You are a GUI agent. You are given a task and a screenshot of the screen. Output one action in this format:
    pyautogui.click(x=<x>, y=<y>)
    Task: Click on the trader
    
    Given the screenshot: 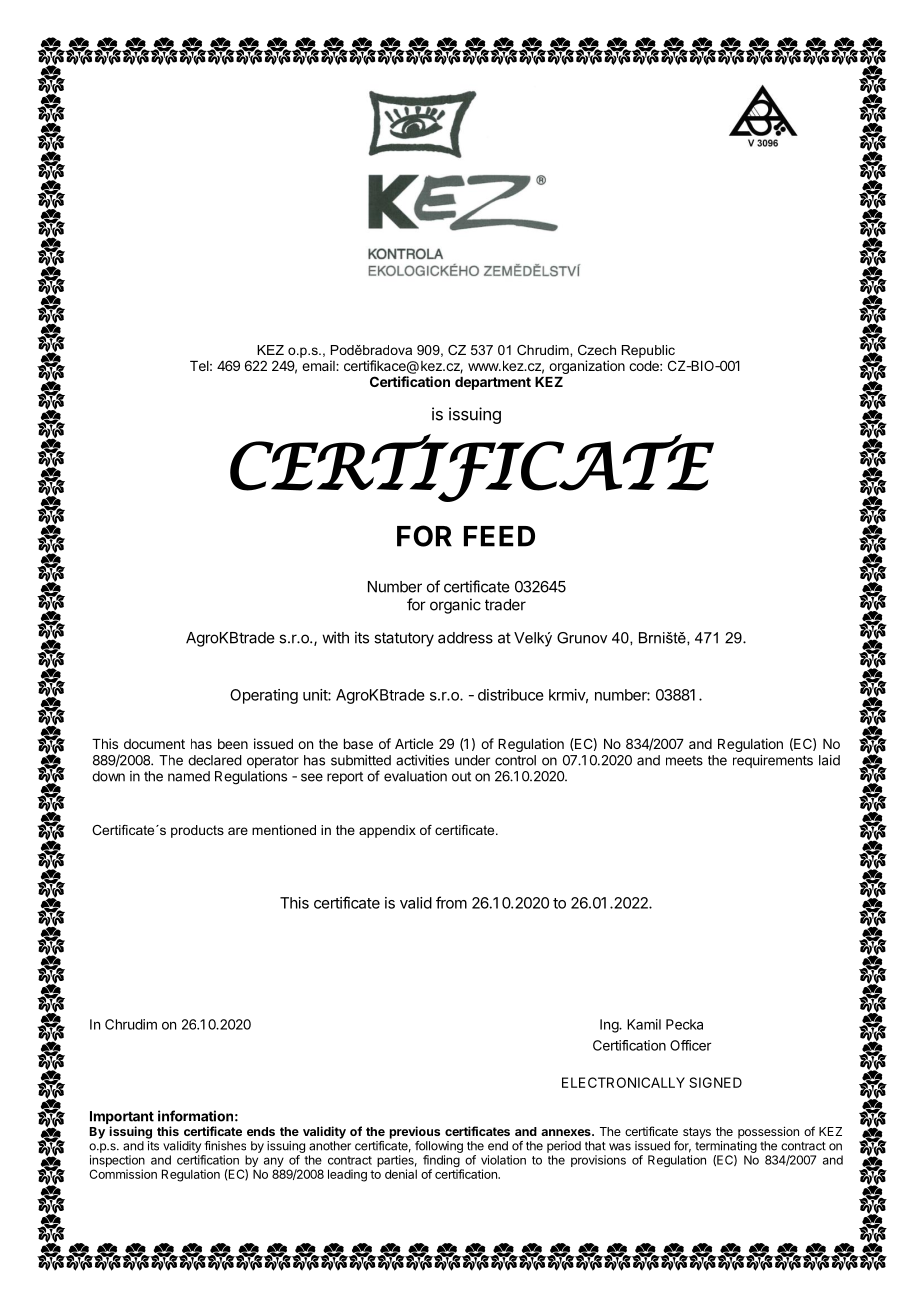 What is the action you would take?
    pyautogui.click(x=505, y=605)
